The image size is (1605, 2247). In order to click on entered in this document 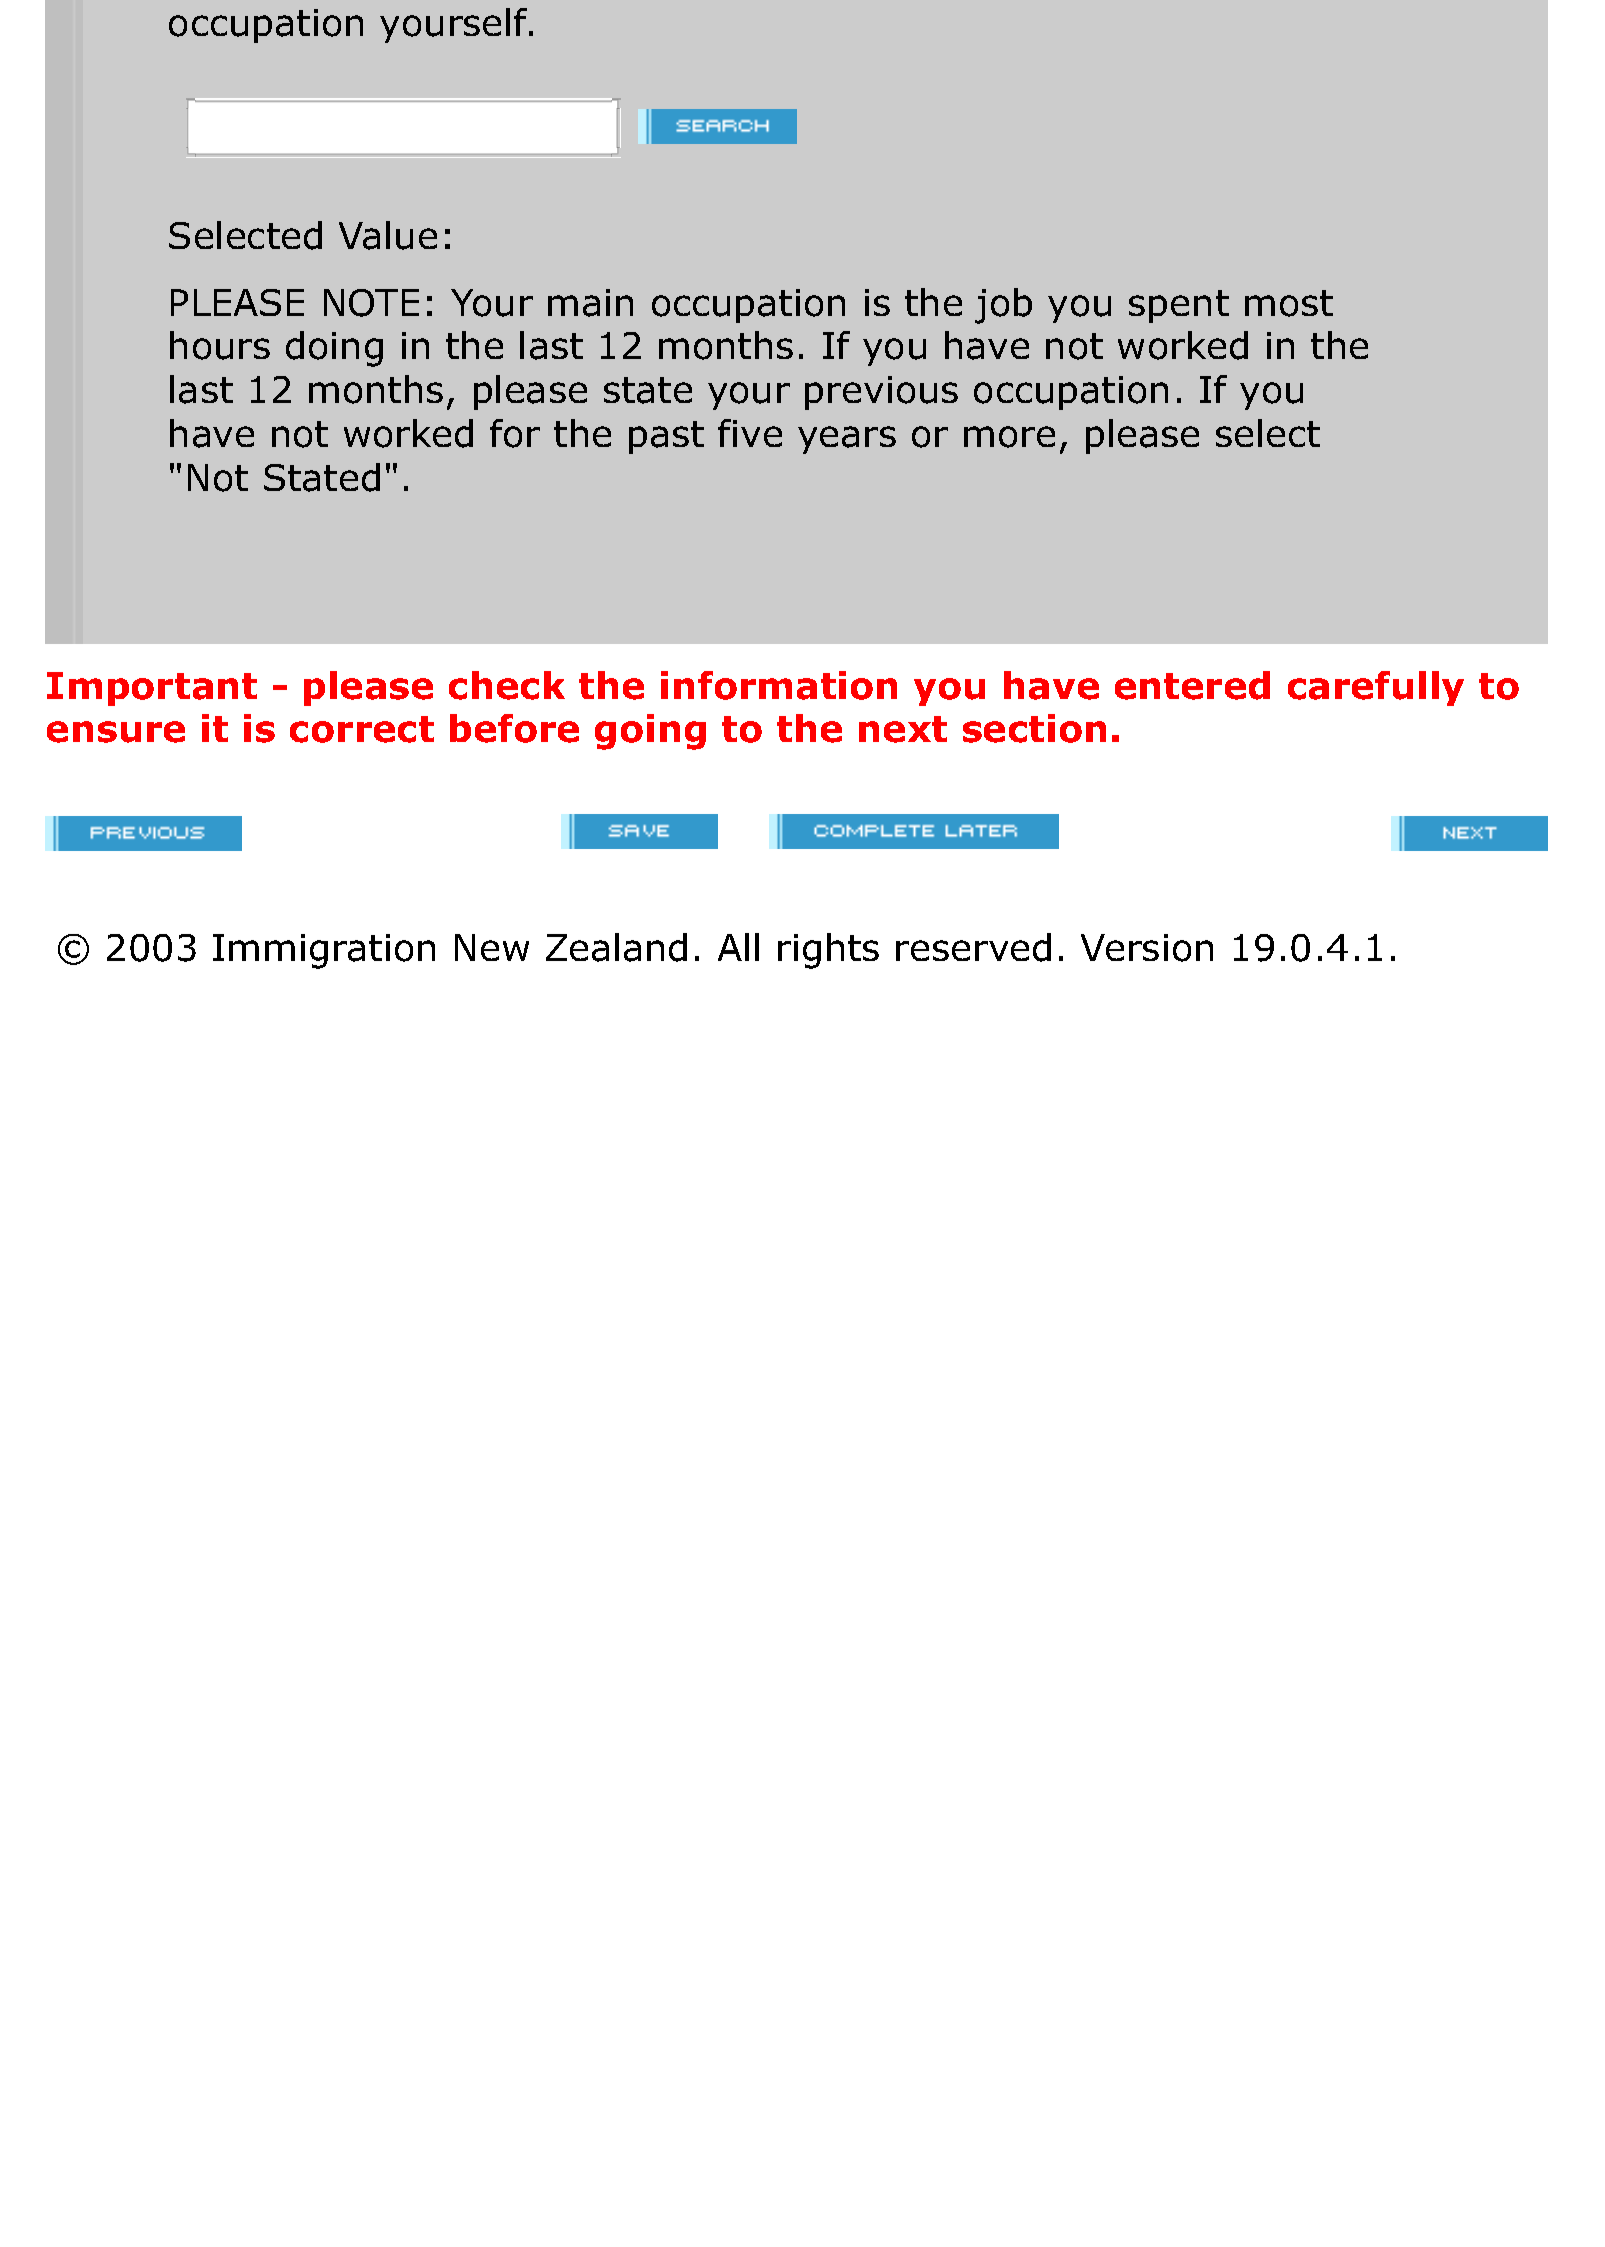, I will do `click(1192, 685)`.
